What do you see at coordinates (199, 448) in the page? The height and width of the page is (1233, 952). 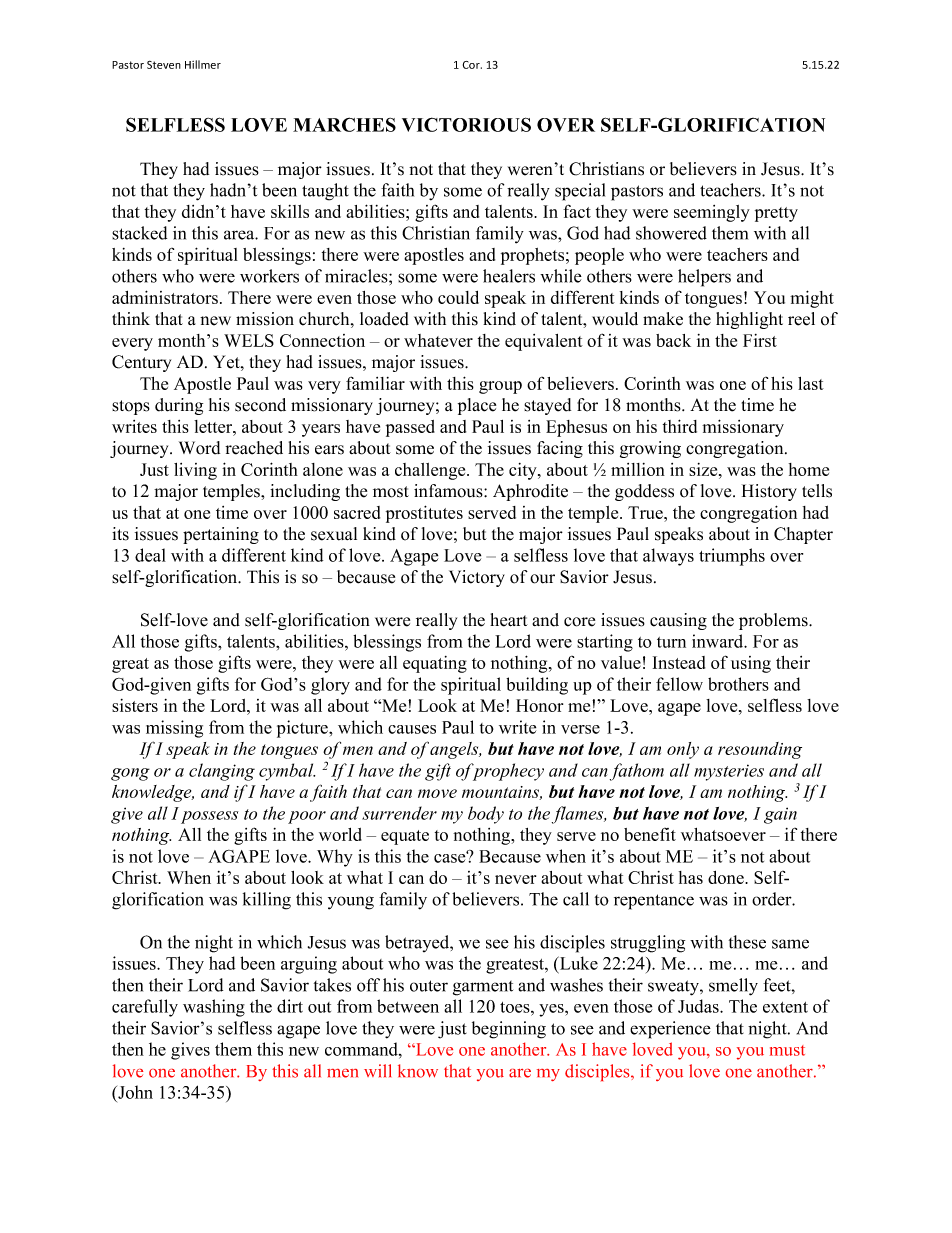 I see `Word` at bounding box center [199, 448].
